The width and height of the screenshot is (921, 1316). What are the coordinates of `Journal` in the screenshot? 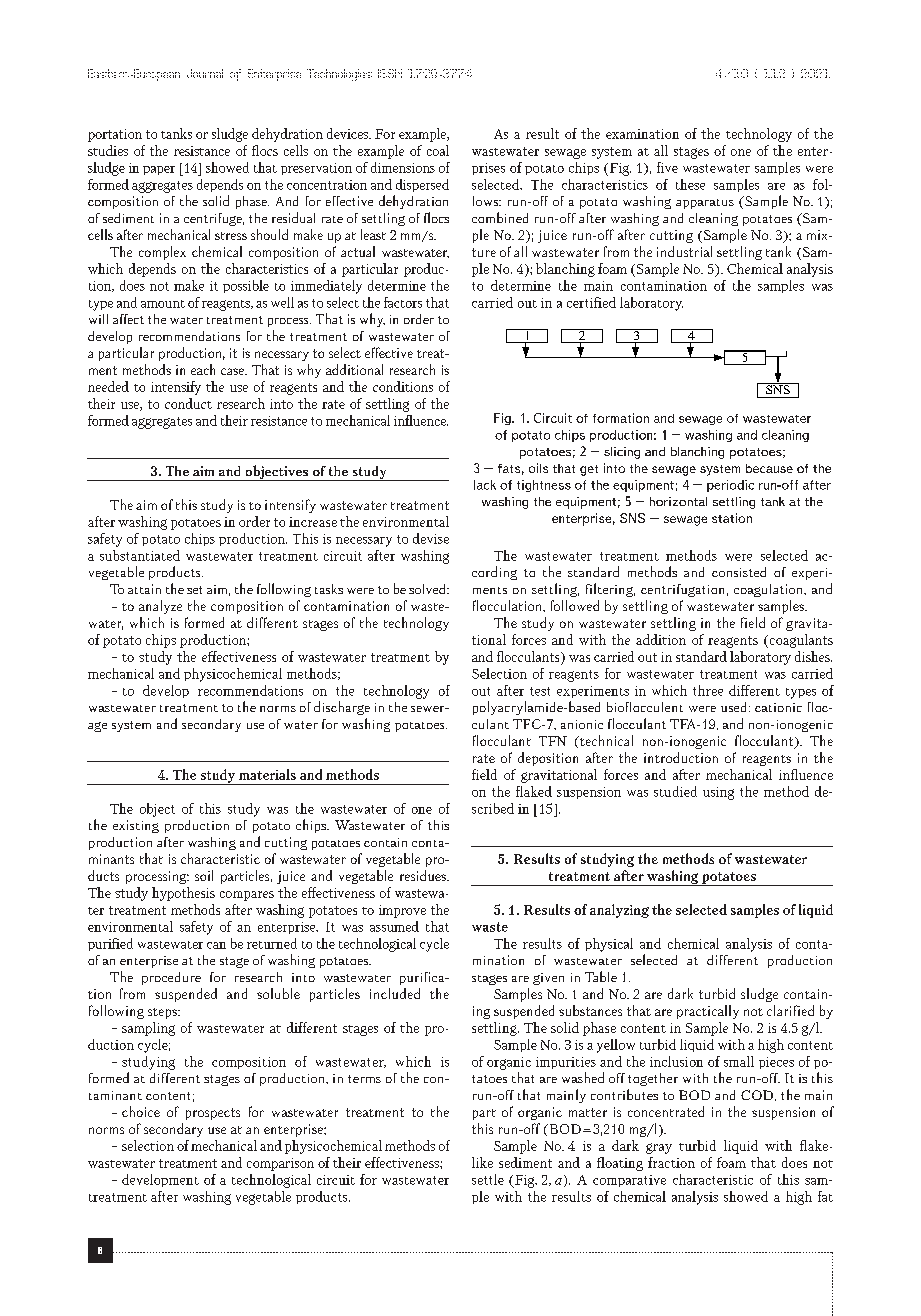 It's located at (205, 73).
